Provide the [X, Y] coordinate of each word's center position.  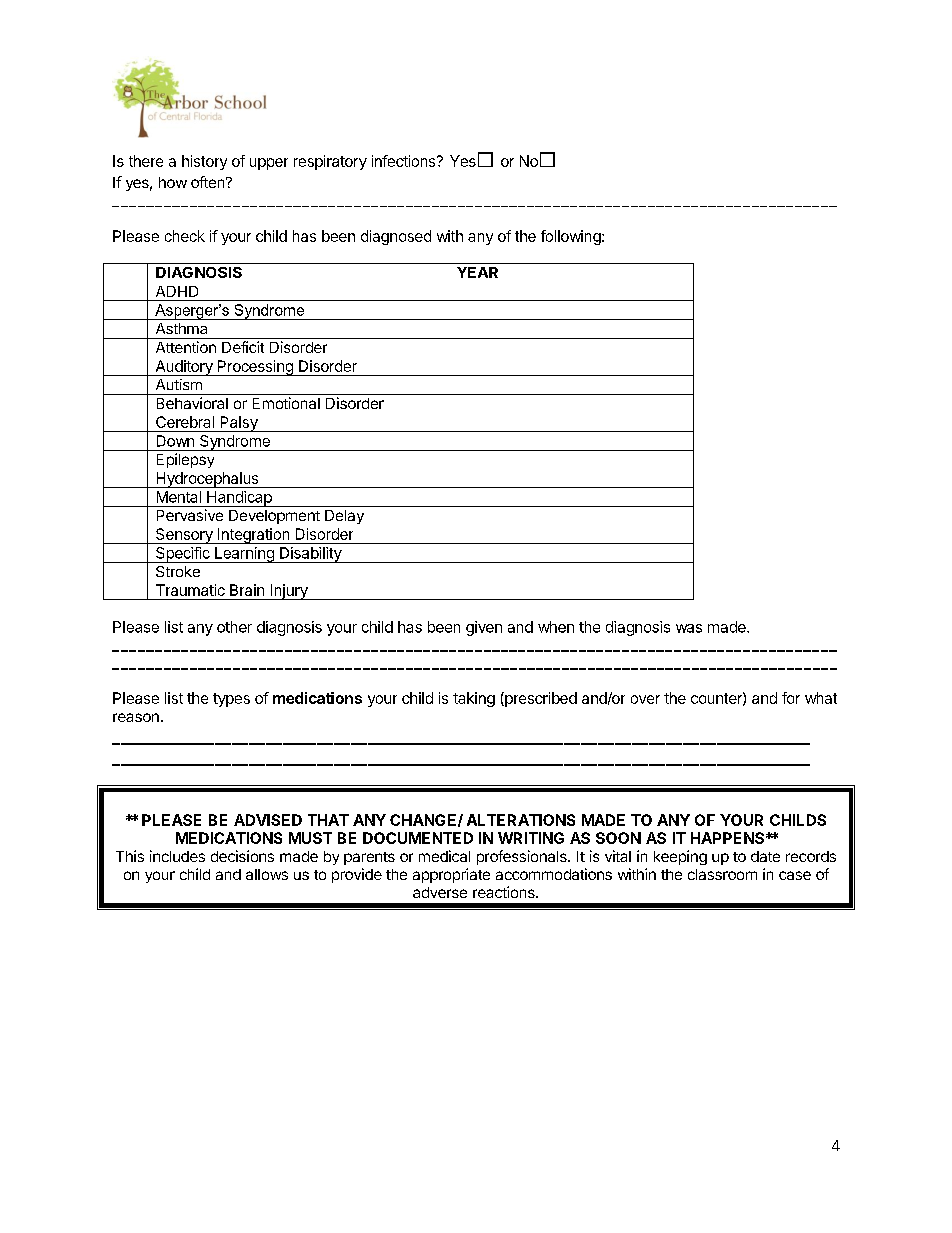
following [572, 237]
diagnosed [396, 237]
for [791, 698]
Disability [310, 555]
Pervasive [190, 515]
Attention [186, 347]
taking [474, 699]
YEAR [477, 272]
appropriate [451, 875]
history [204, 162]
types [231, 700]
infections [405, 161]
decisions [242, 856]
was [689, 628]
